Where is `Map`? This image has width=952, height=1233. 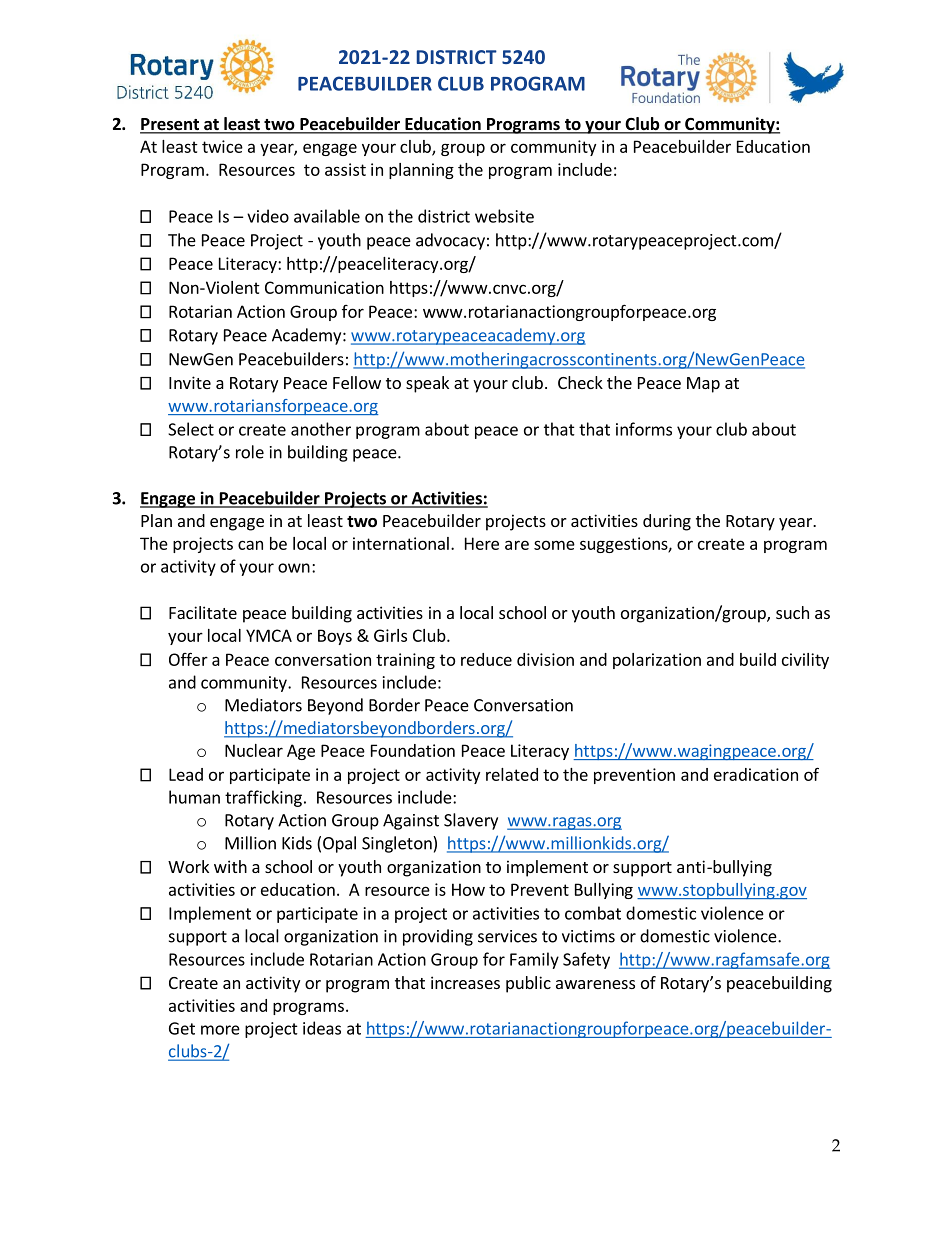
Map is located at coordinates (703, 385).
